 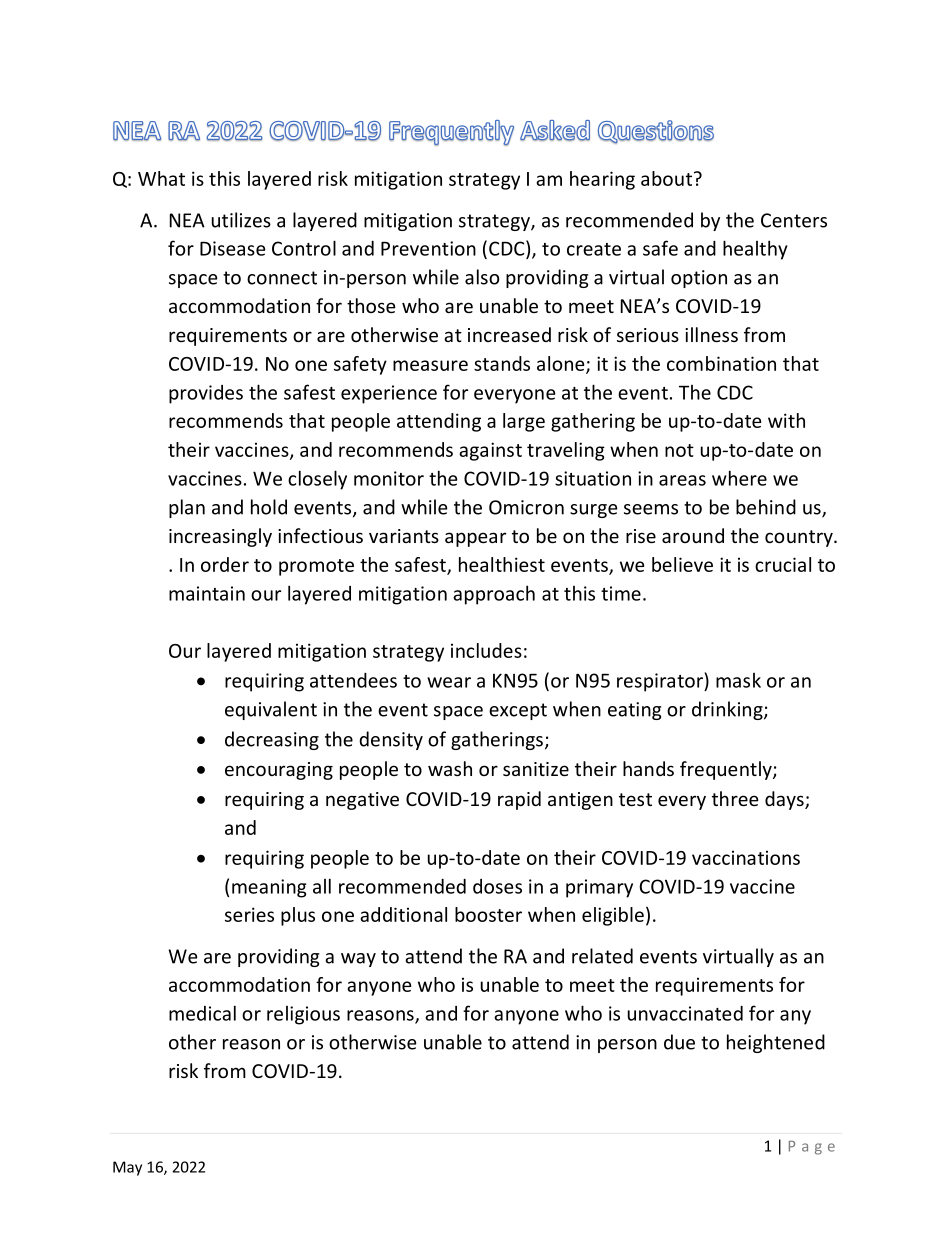 What do you see at coordinates (249, 914) in the page?
I see `series` at bounding box center [249, 914].
